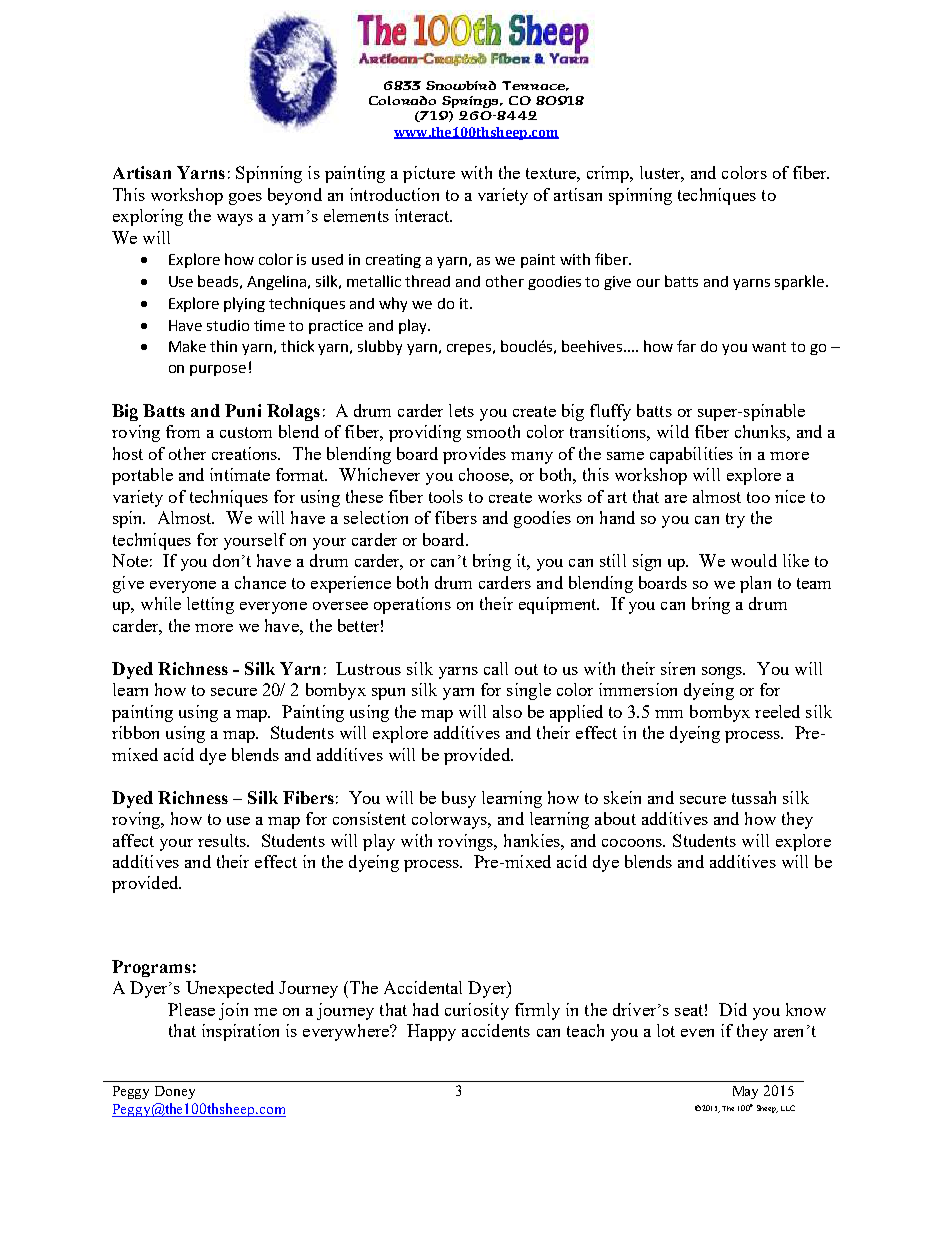 The height and width of the screenshot is (1233, 952). I want to click on busy, so click(459, 799).
